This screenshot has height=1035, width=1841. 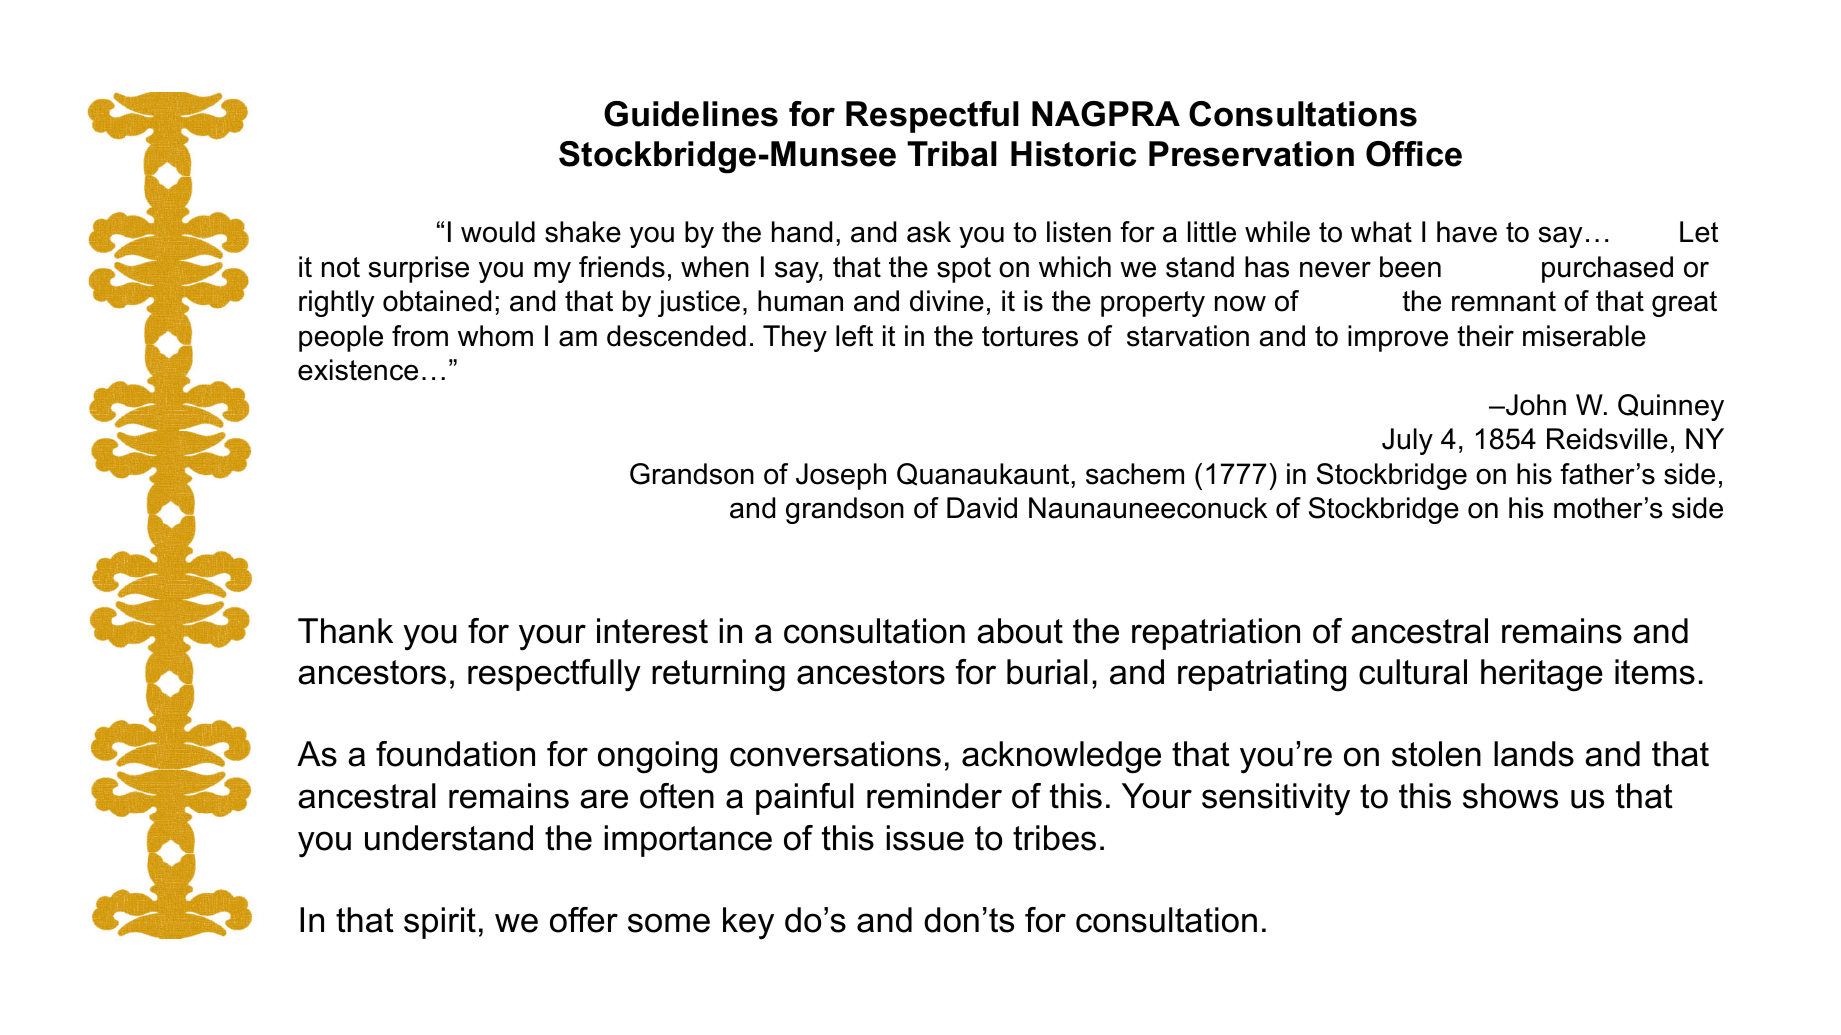 I want to click on Office, so click(x=1414, y=154).
